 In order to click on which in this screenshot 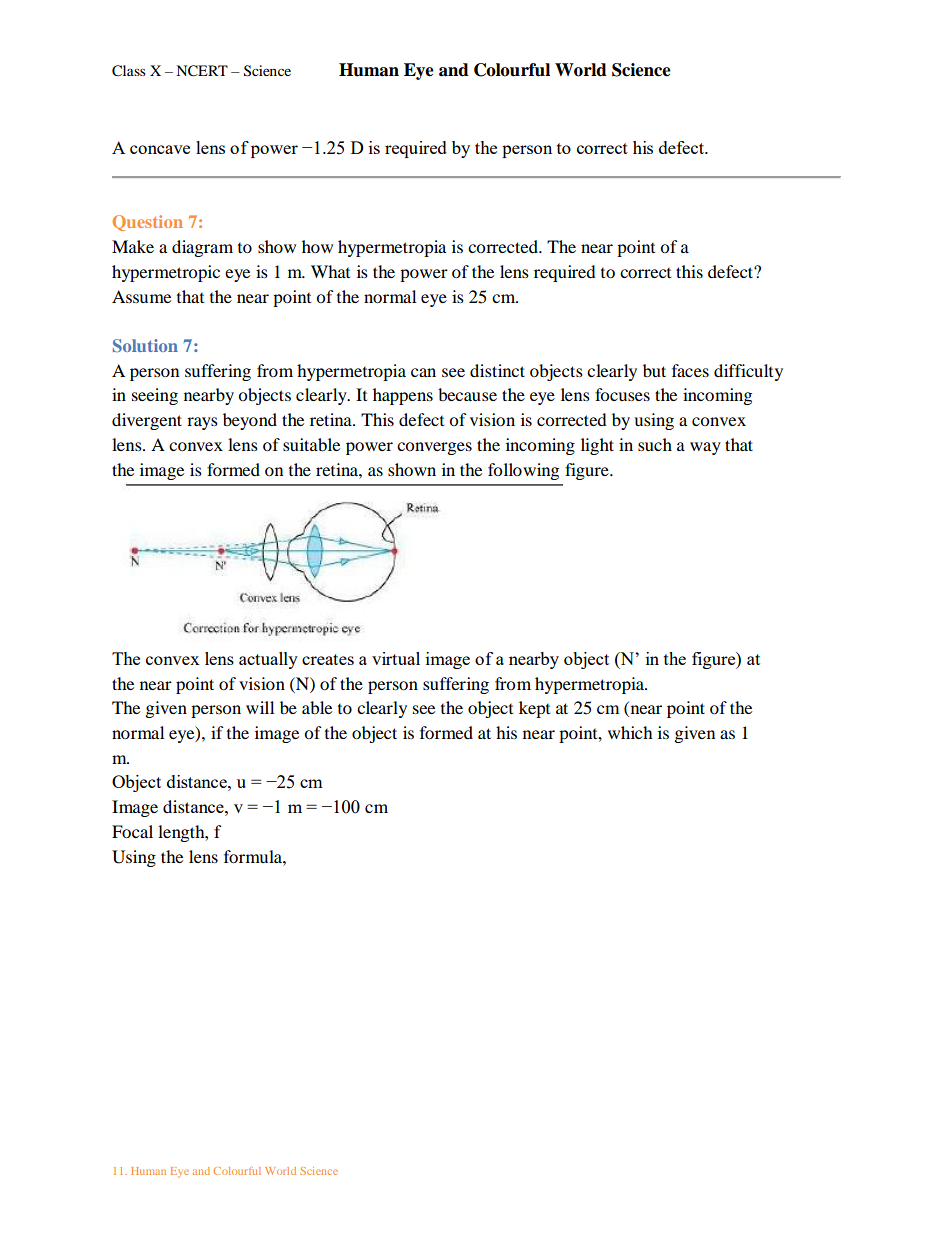, I will do `click(630, 732)`.
